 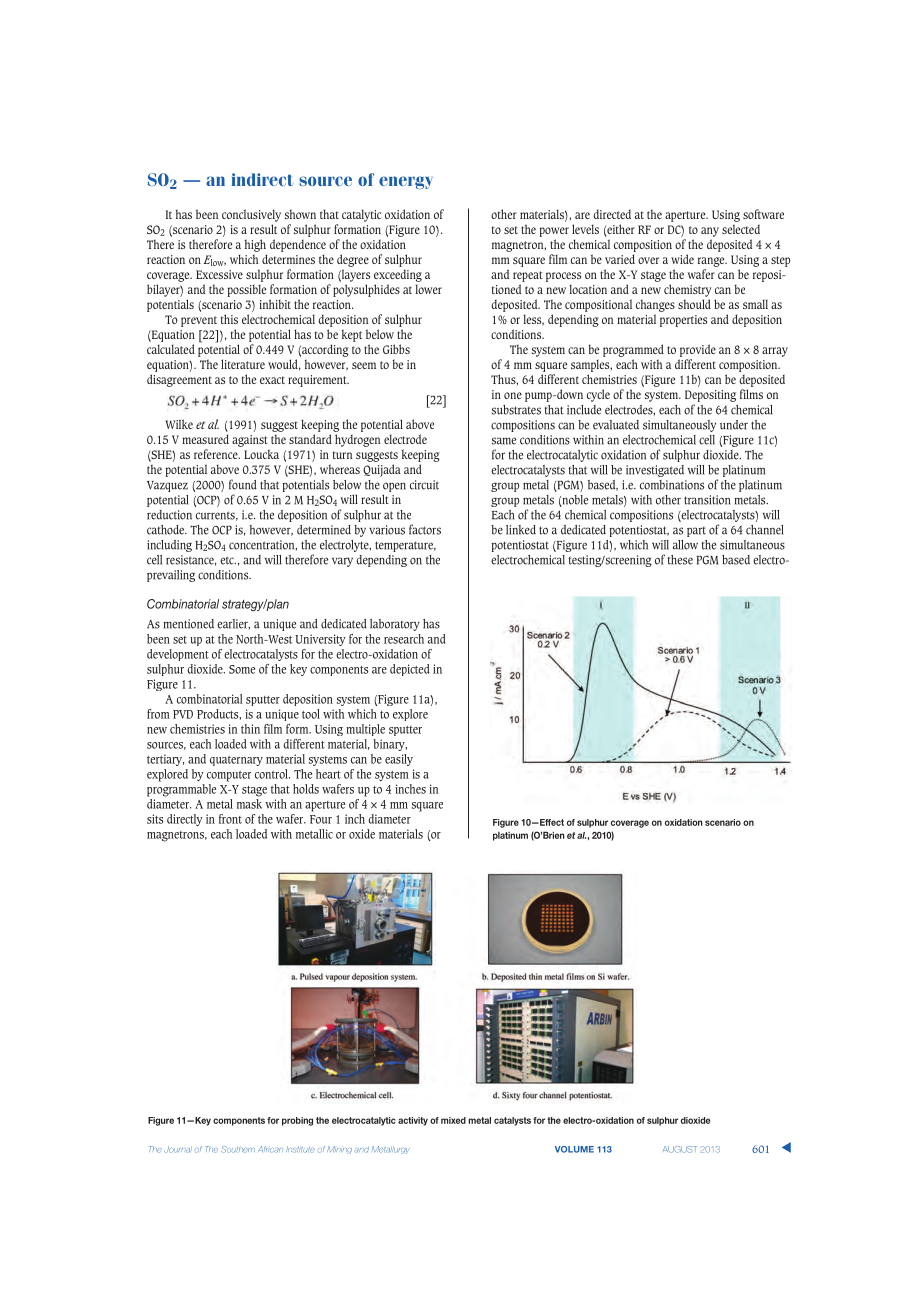 I want to click on Some, so click(x=242, y=669).
